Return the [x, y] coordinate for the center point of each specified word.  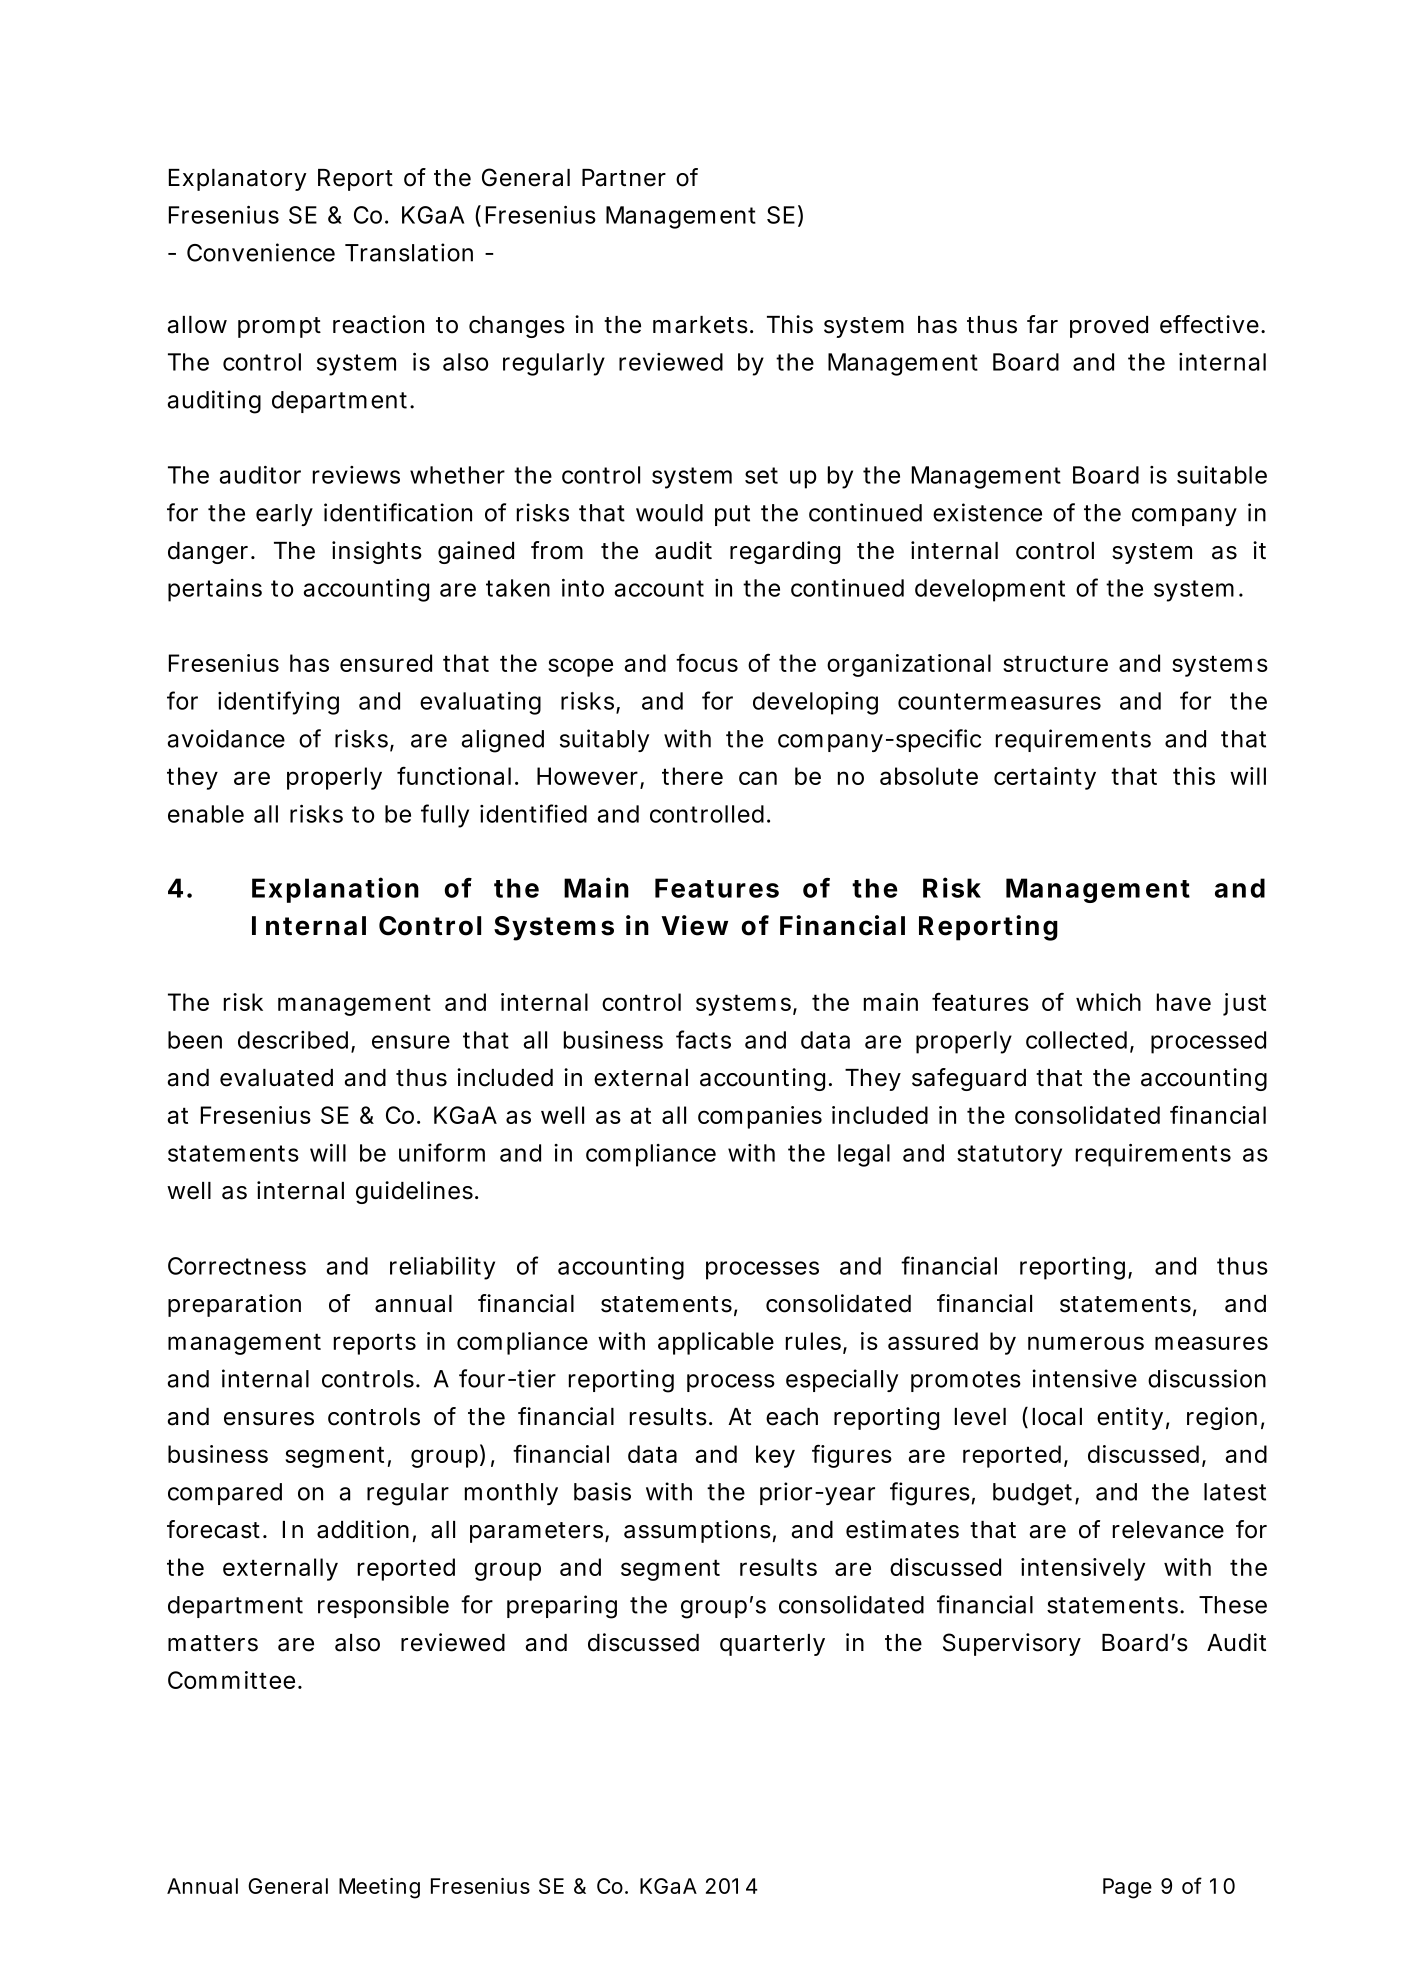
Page [1127, 1888]
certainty [1045, 778]
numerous [1086, 1343]
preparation [234, 1305]
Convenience [261, 252]
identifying [278, 703]
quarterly [772, 1645]
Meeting [379, 1888]
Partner [624, 178]
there [692, 776]
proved [1109, 327]
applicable [716, 1343]
